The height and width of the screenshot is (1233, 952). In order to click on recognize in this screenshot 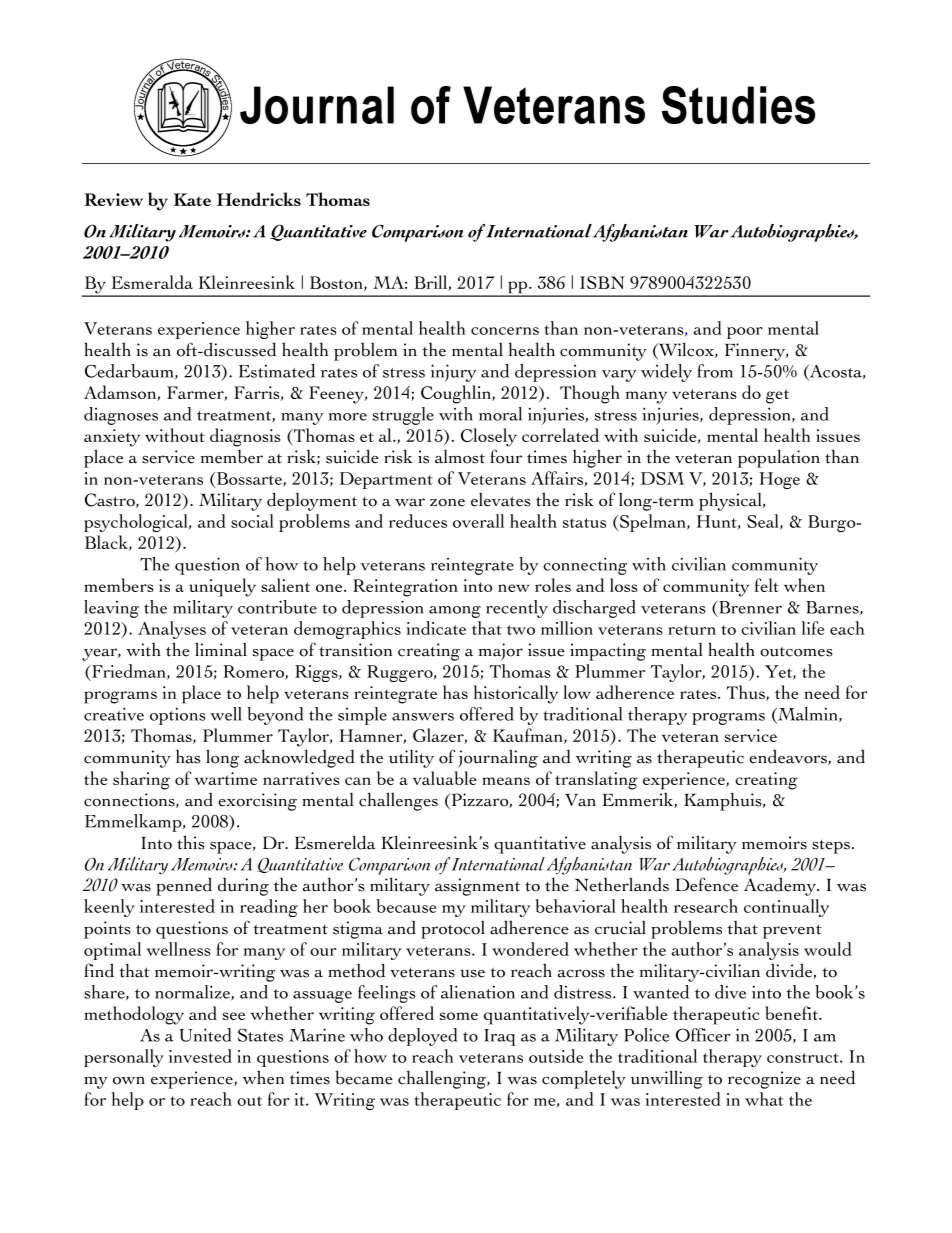, I will do `click(764, 1080)`.
